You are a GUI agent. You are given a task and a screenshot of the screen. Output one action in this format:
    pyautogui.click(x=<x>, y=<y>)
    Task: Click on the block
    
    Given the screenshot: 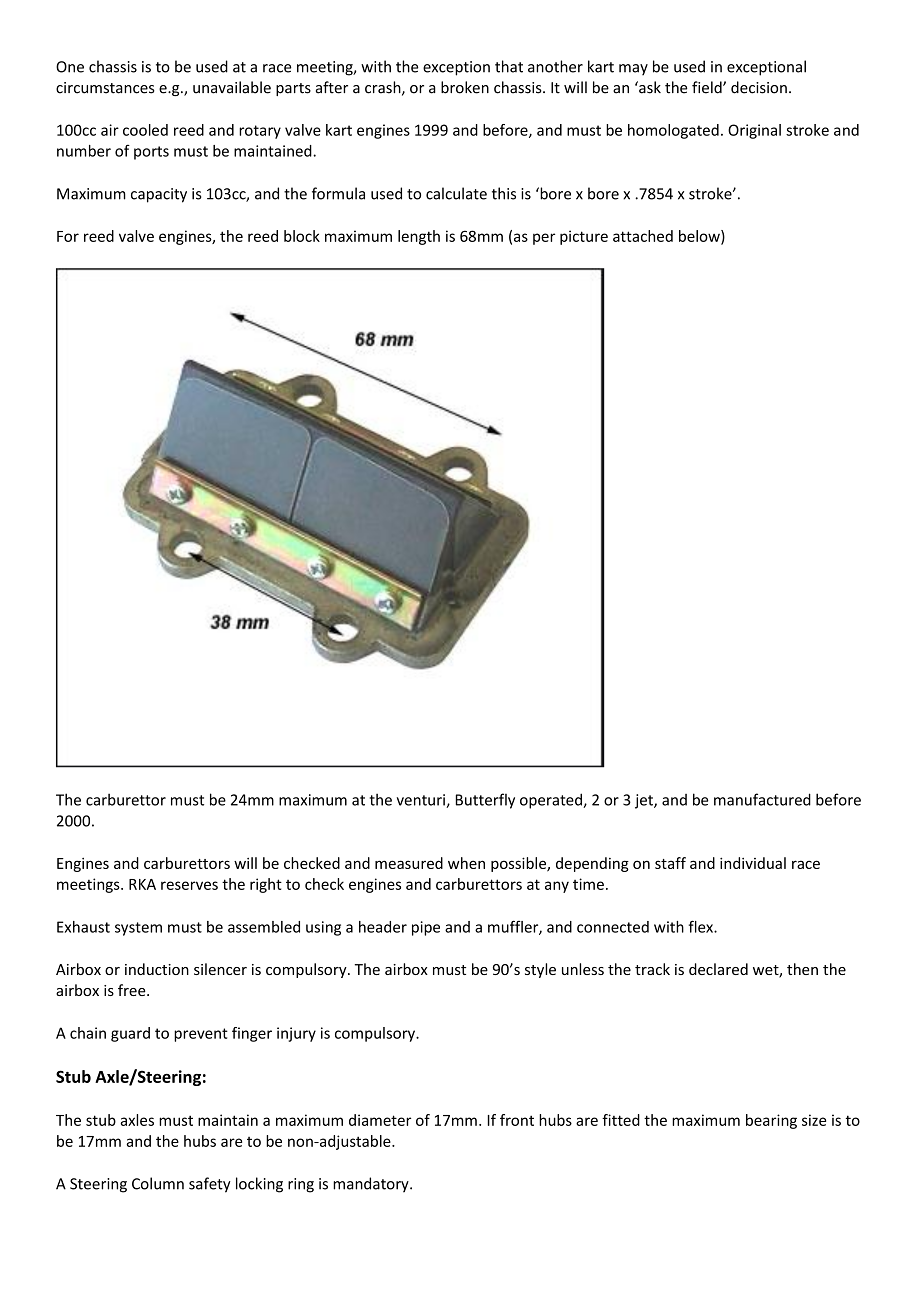 What is the action you would take?
    pyautogui.click(x=302, y=236)
